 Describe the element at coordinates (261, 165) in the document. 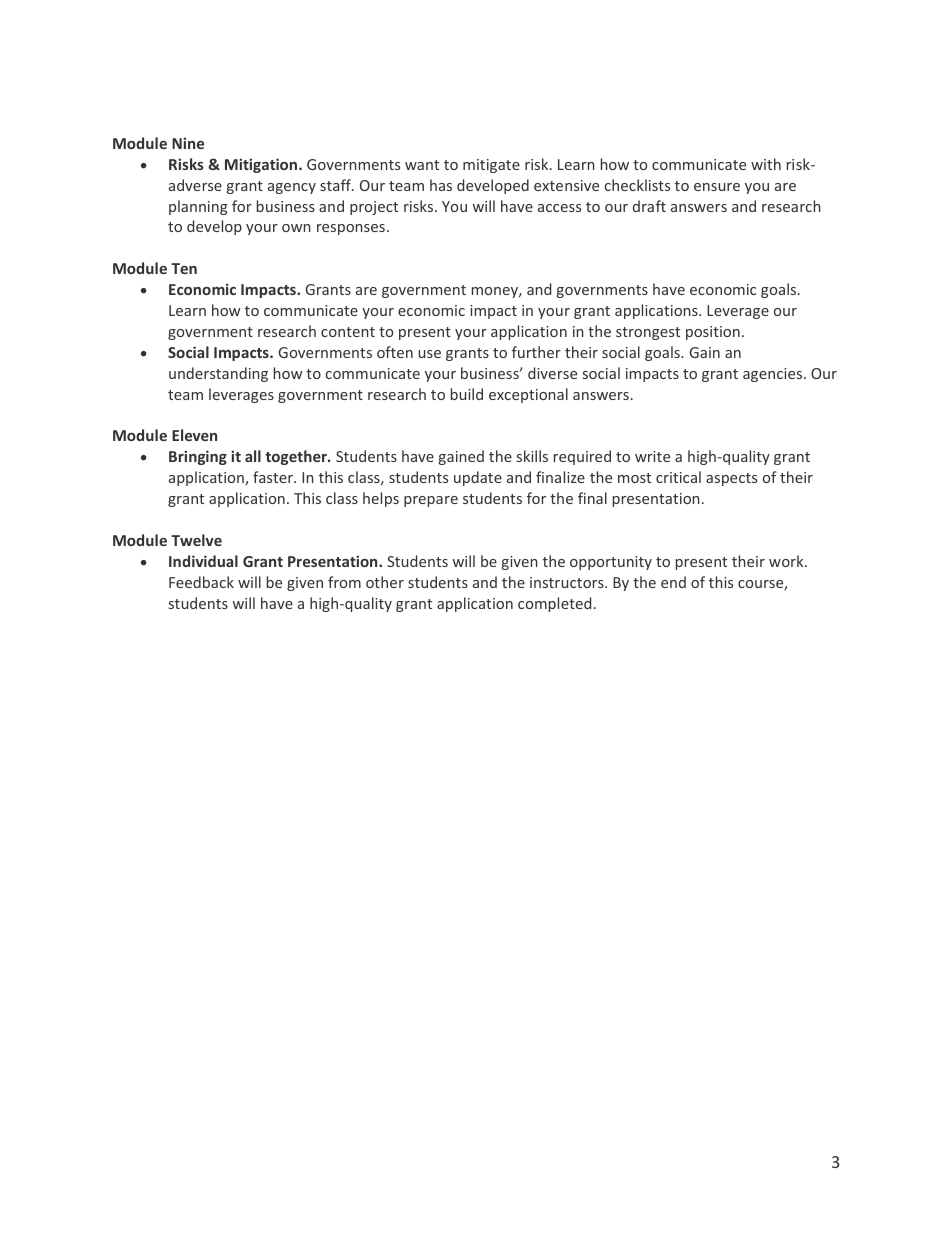

I see `Mitigation` at that location.
